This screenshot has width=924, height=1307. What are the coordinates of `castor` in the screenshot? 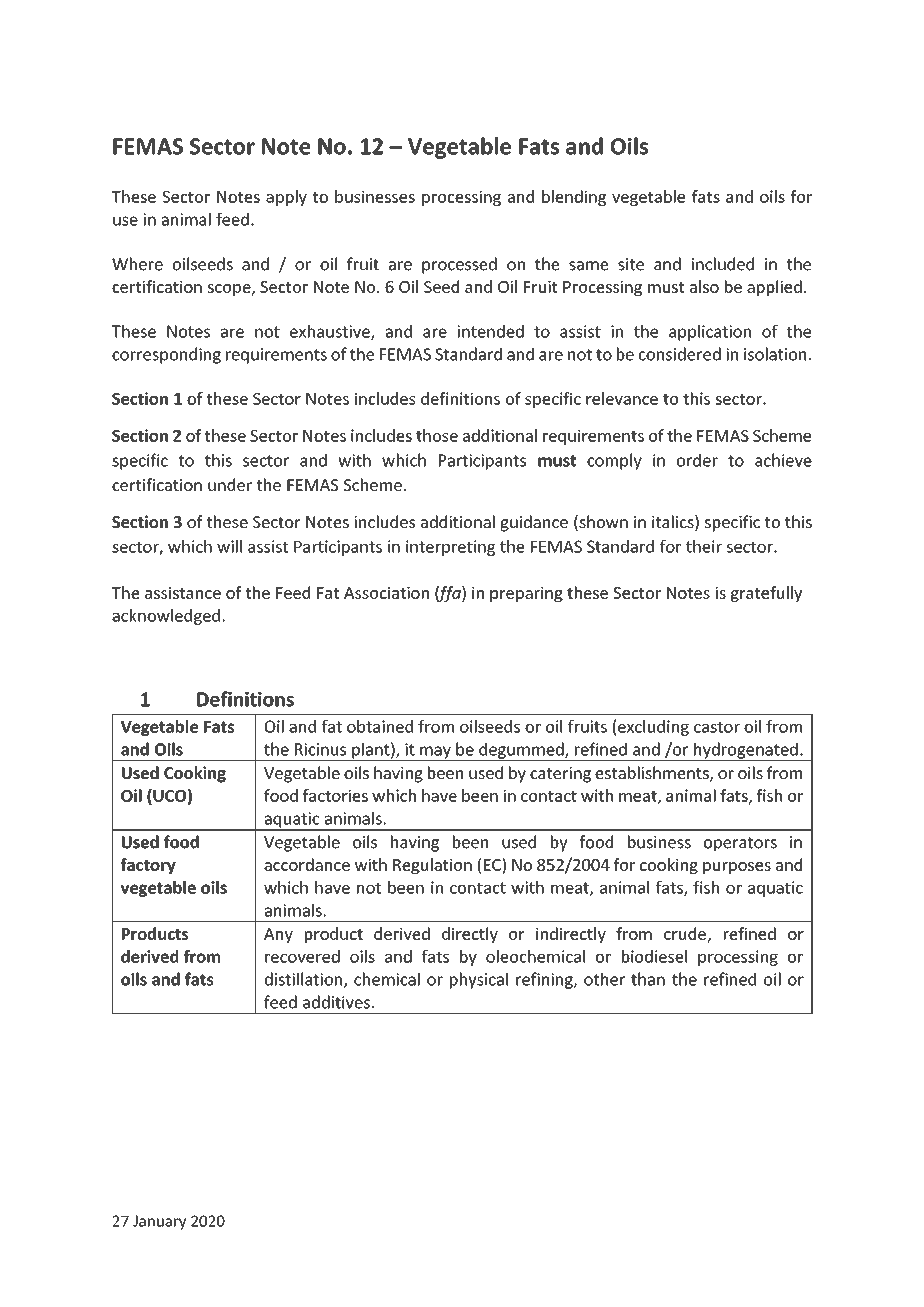 It's located at (717, 727).
